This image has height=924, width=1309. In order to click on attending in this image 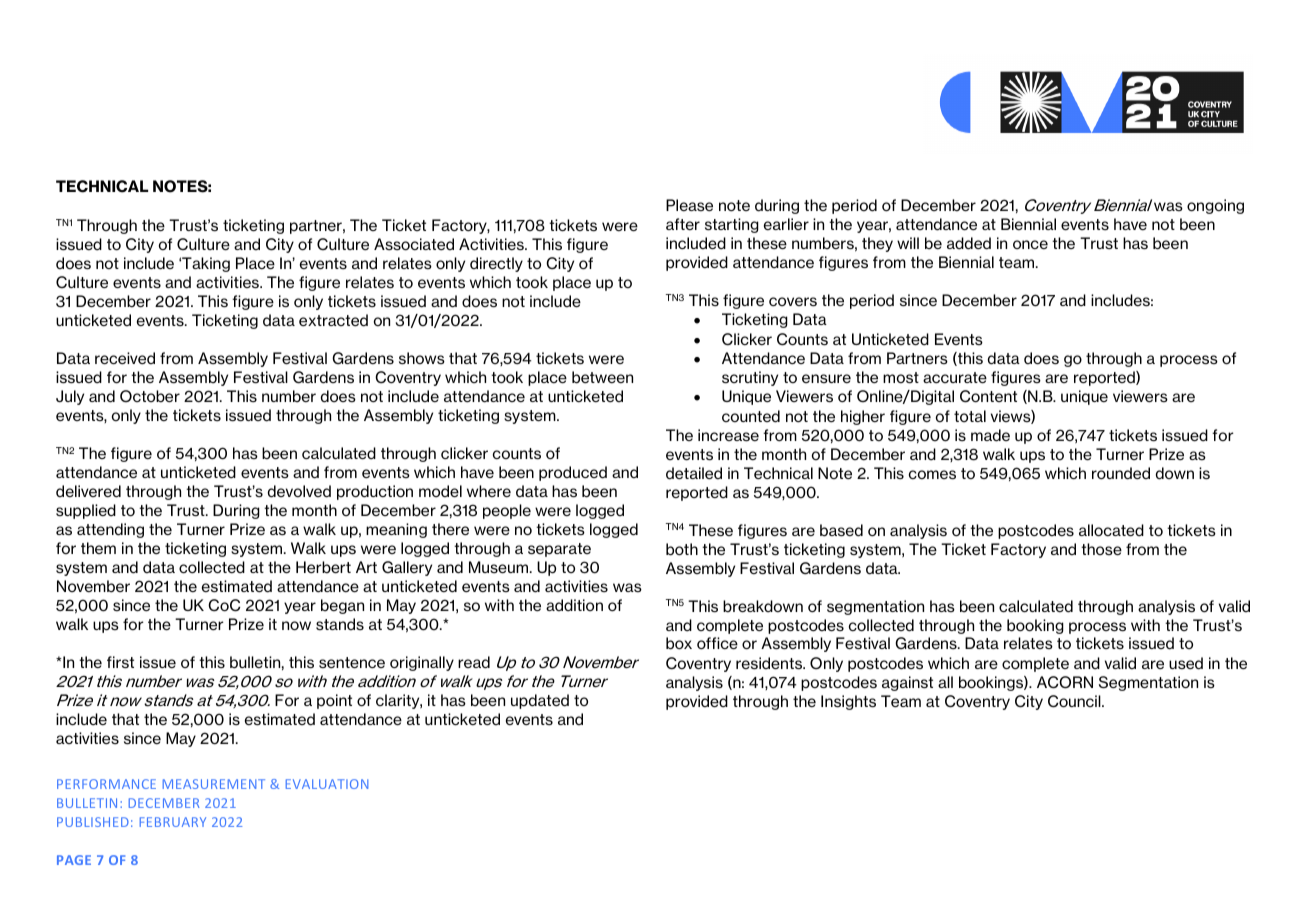, I will do `click(110, 530)`.
